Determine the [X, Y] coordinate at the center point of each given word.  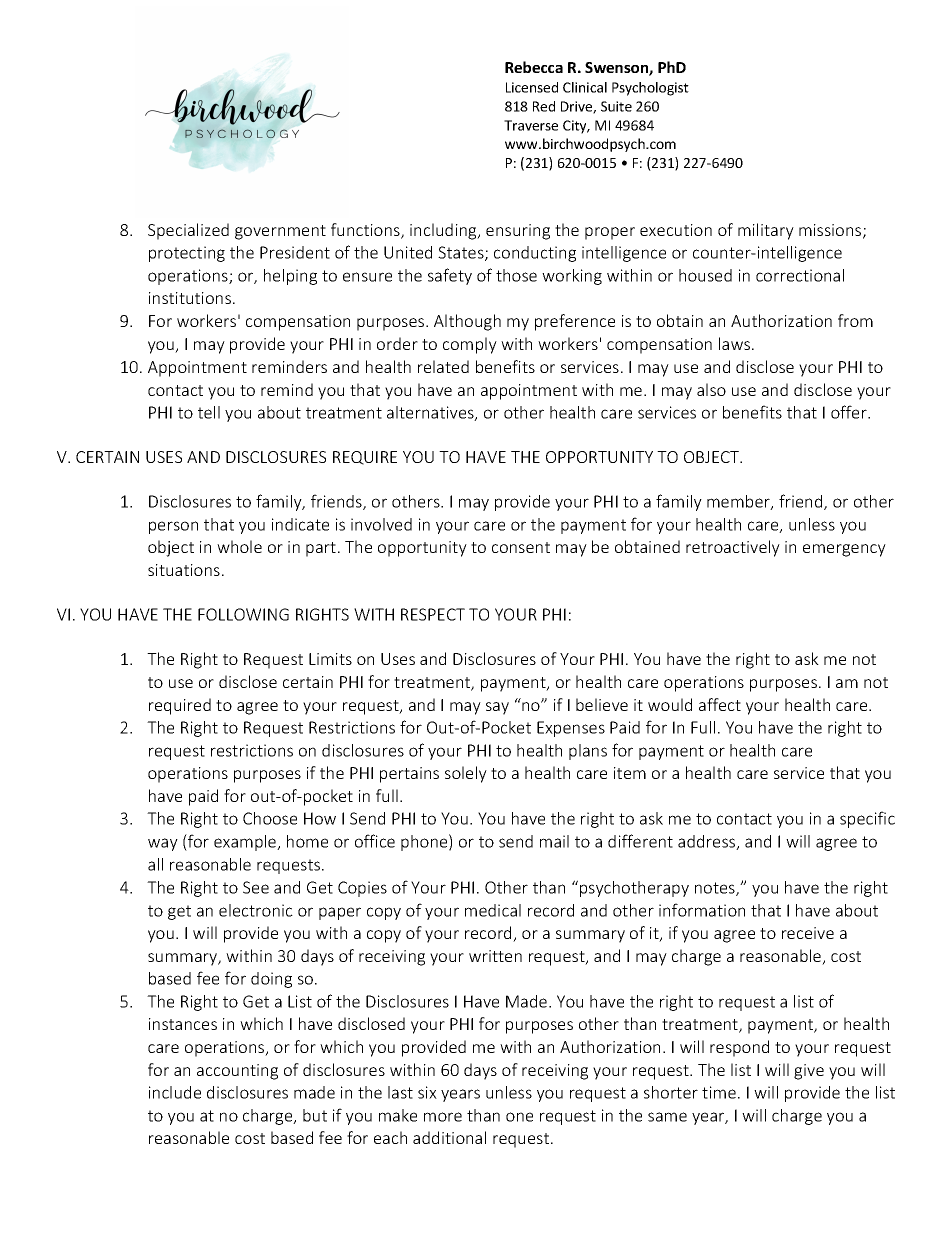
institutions [190, 298]
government [280, 232]
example [246, 843]
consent [521, 547]
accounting [237, 1072]
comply [470, 345]
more [443, 1117]
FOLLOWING [243, 614]
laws [736, 343]
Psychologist [650, 89]
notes [716, 889]
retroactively [733, 548]
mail [554, 841]
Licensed [532, 87]
